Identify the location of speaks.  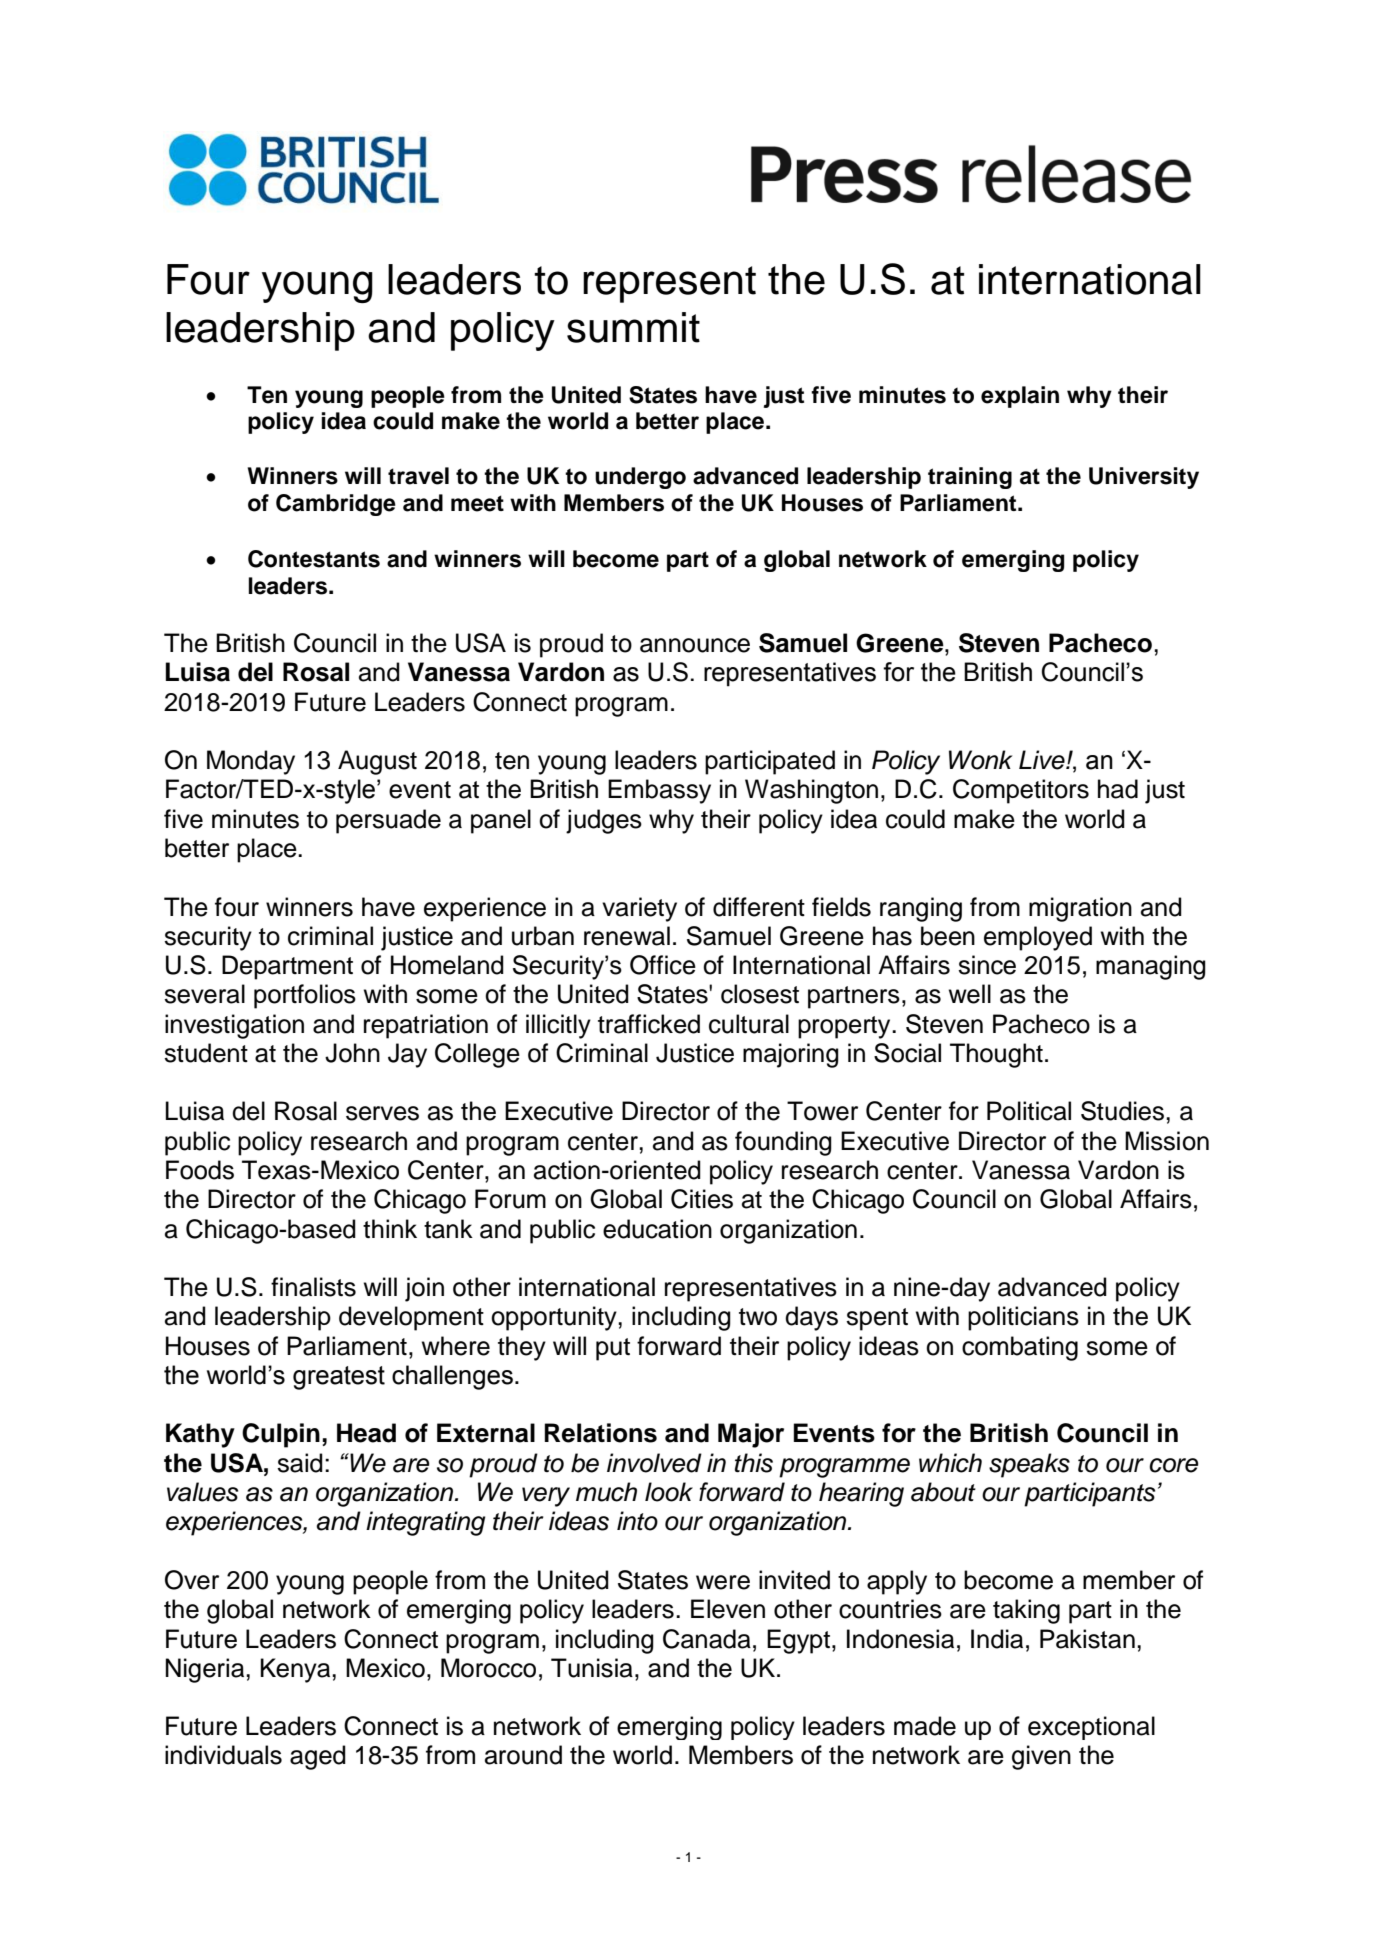
(1029, 1465).
